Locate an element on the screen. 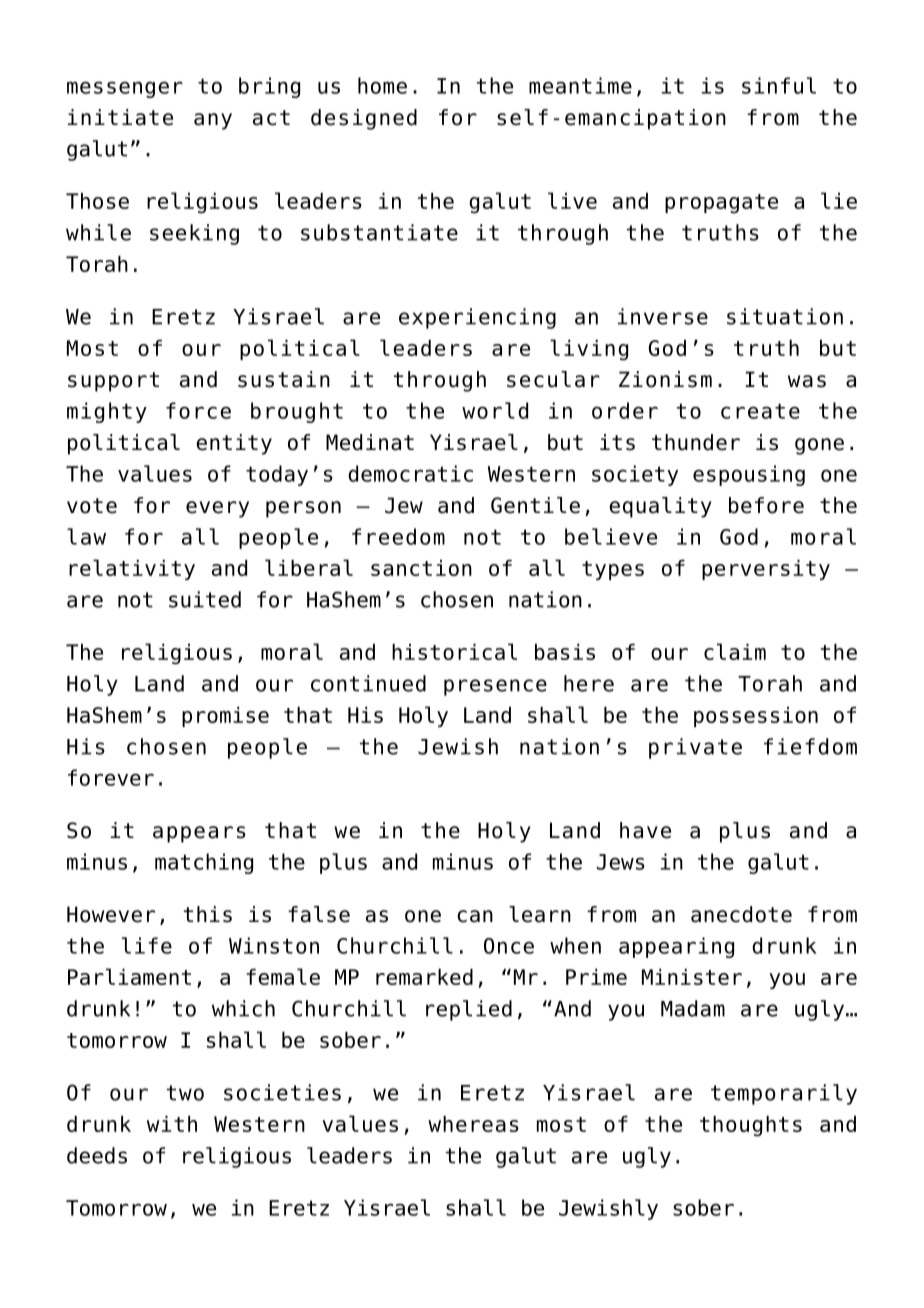 This screenshot has height=1308, width=924. any is located at coordinates (213, 121).
